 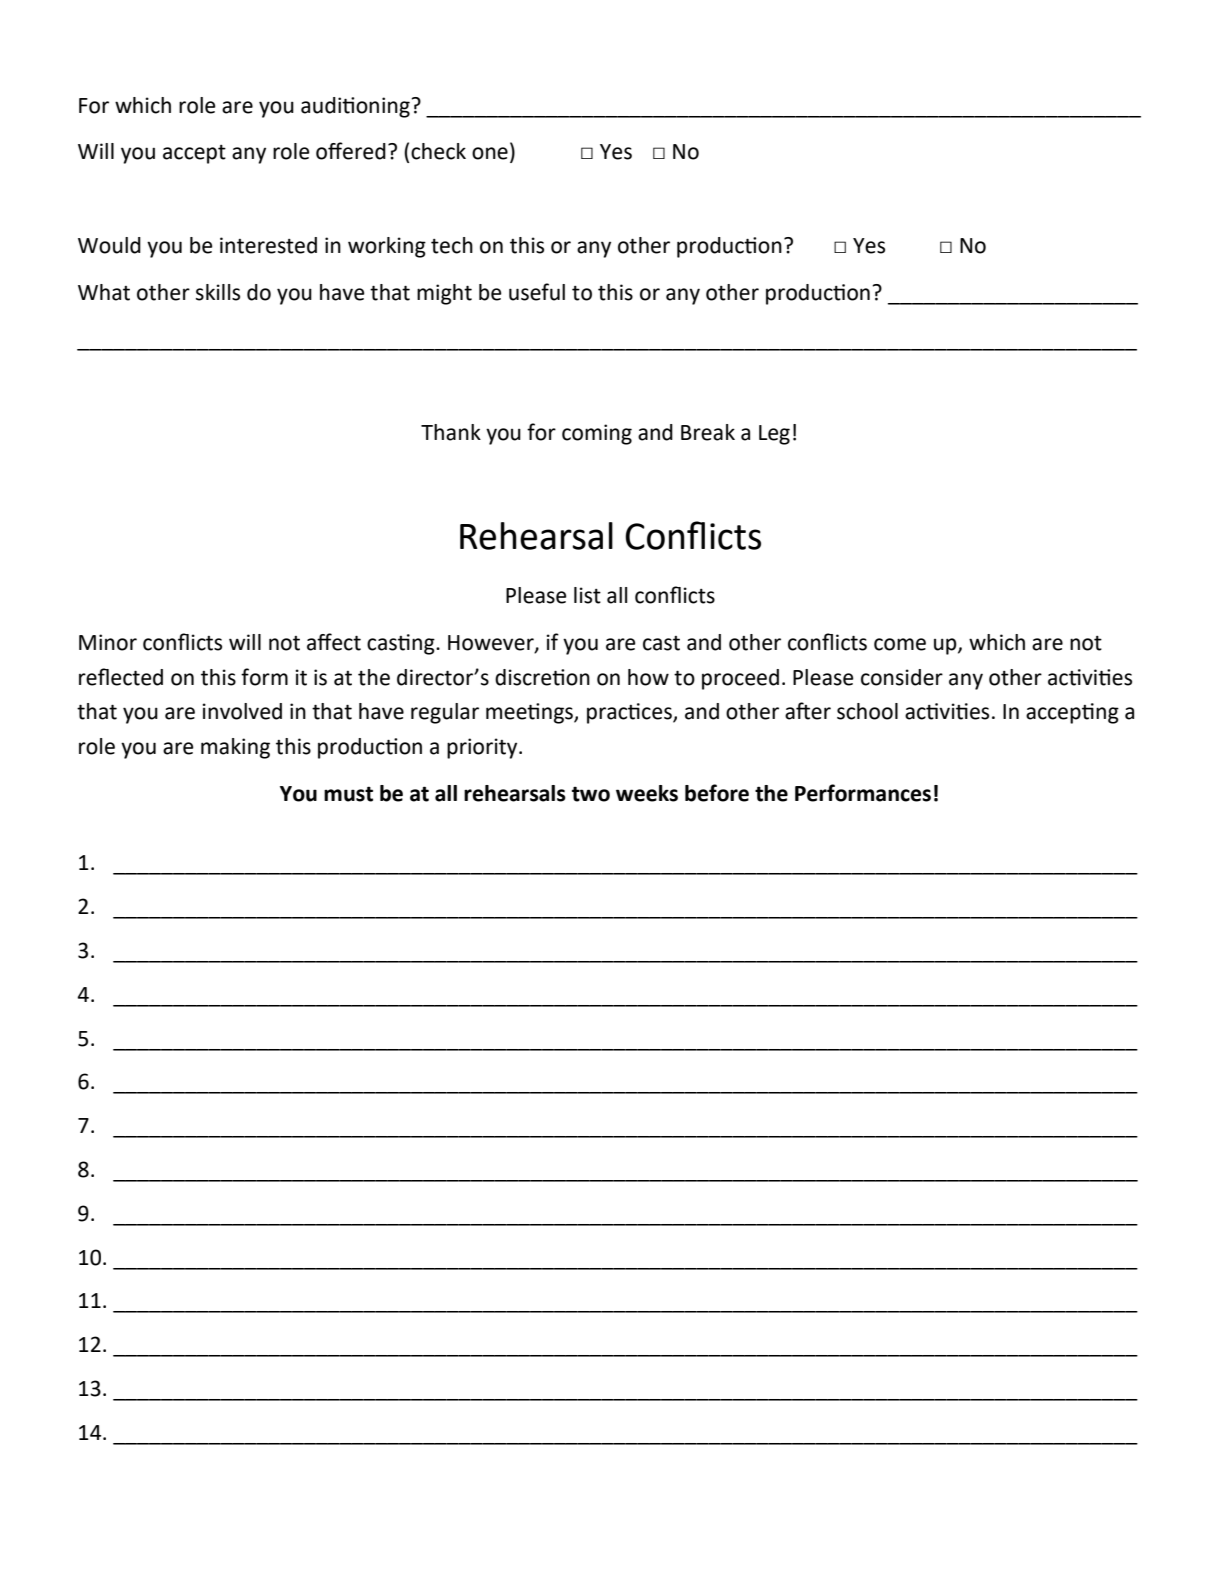 I want to click on check, so click(x=438, y=151).
